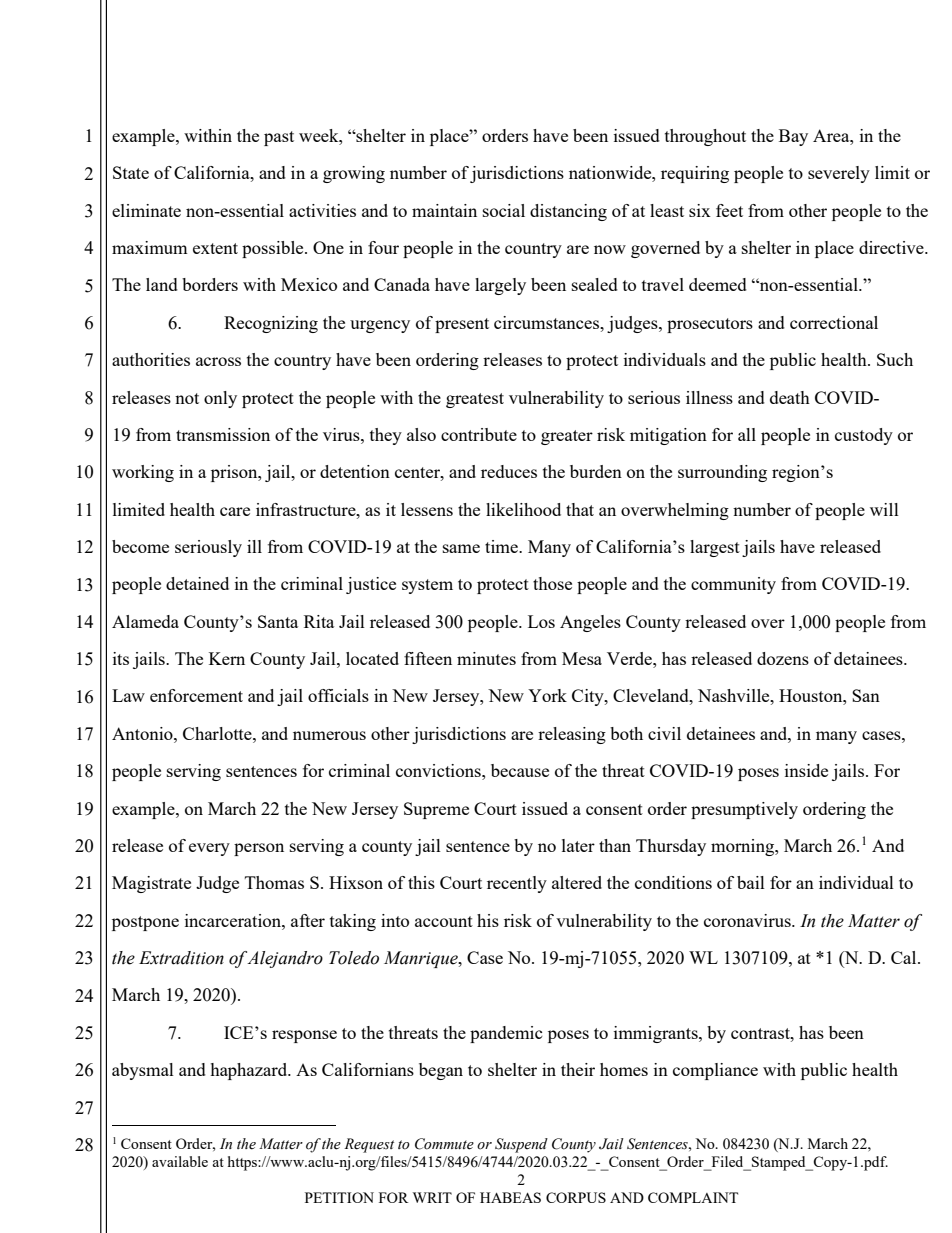  I want to click on Suspend, so click(521, 1145).
